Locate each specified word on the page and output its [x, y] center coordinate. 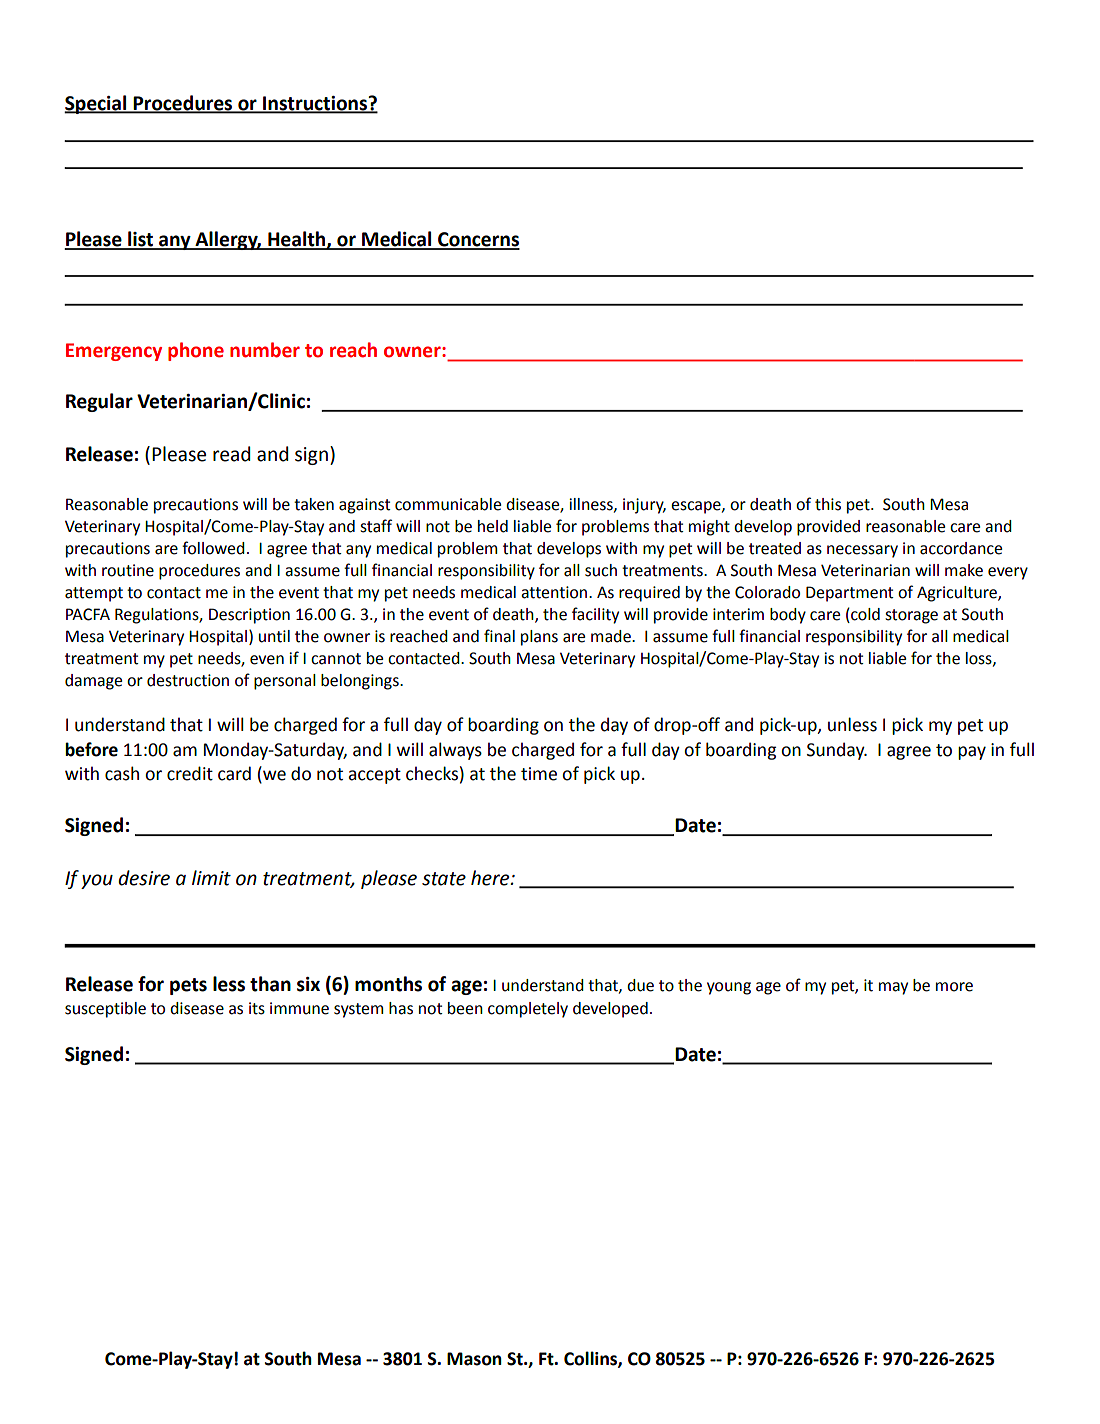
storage [911, 616]
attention [555, 592]
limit [211, 878]
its [257, 1008]
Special [96, 104]
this [828, 504]
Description [249, 616]
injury [644, 506]
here [491, 878]
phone [196, 351]
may [893, 988]
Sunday [837, 751]
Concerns [478, 240]
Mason [474, 1359]
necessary [862, 551]
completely [528, 1010]
